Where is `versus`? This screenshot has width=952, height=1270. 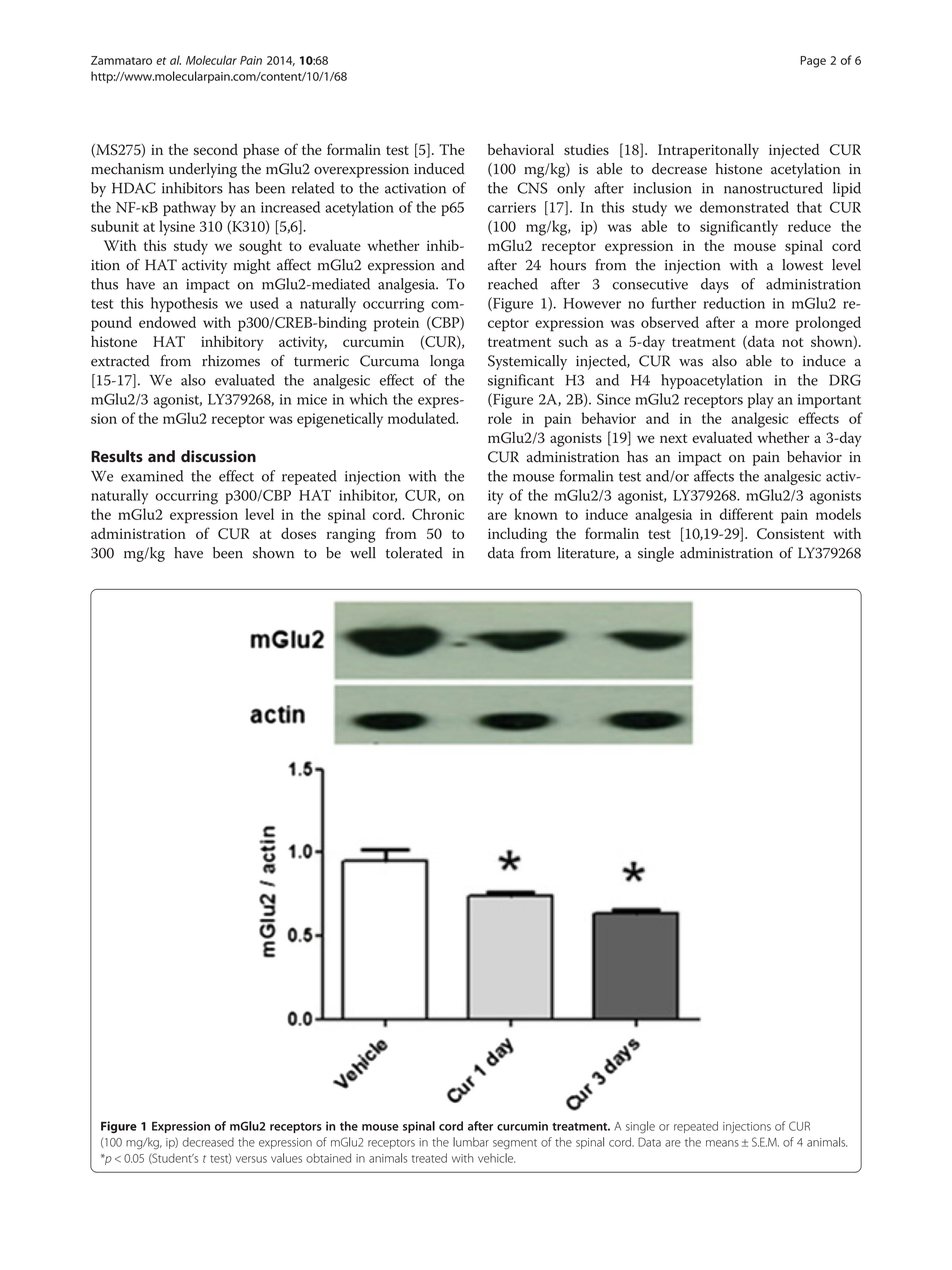 versus is located at coordinates (251, 1159).
